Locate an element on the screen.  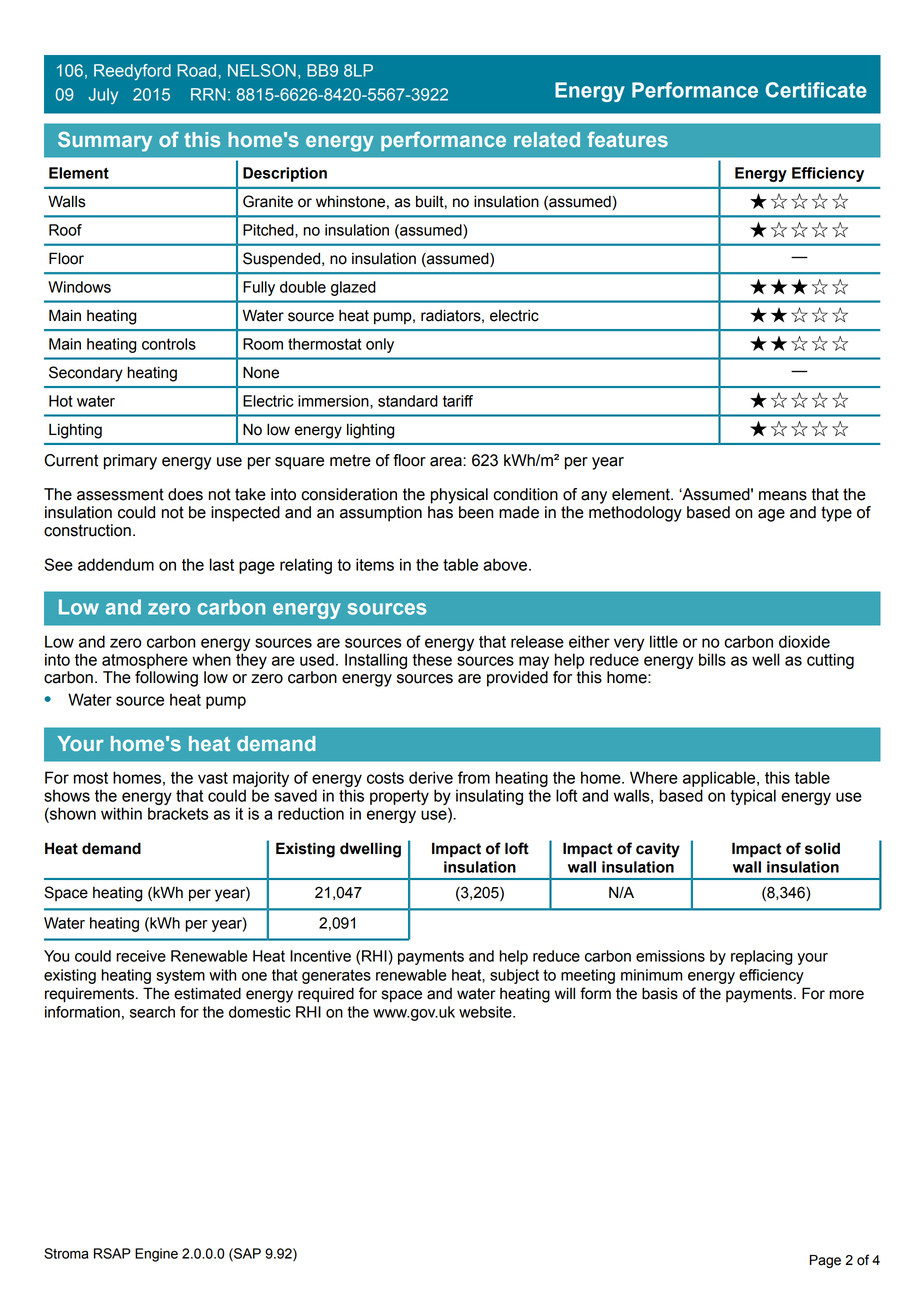
tariff is located at coordinates (458, 401).
